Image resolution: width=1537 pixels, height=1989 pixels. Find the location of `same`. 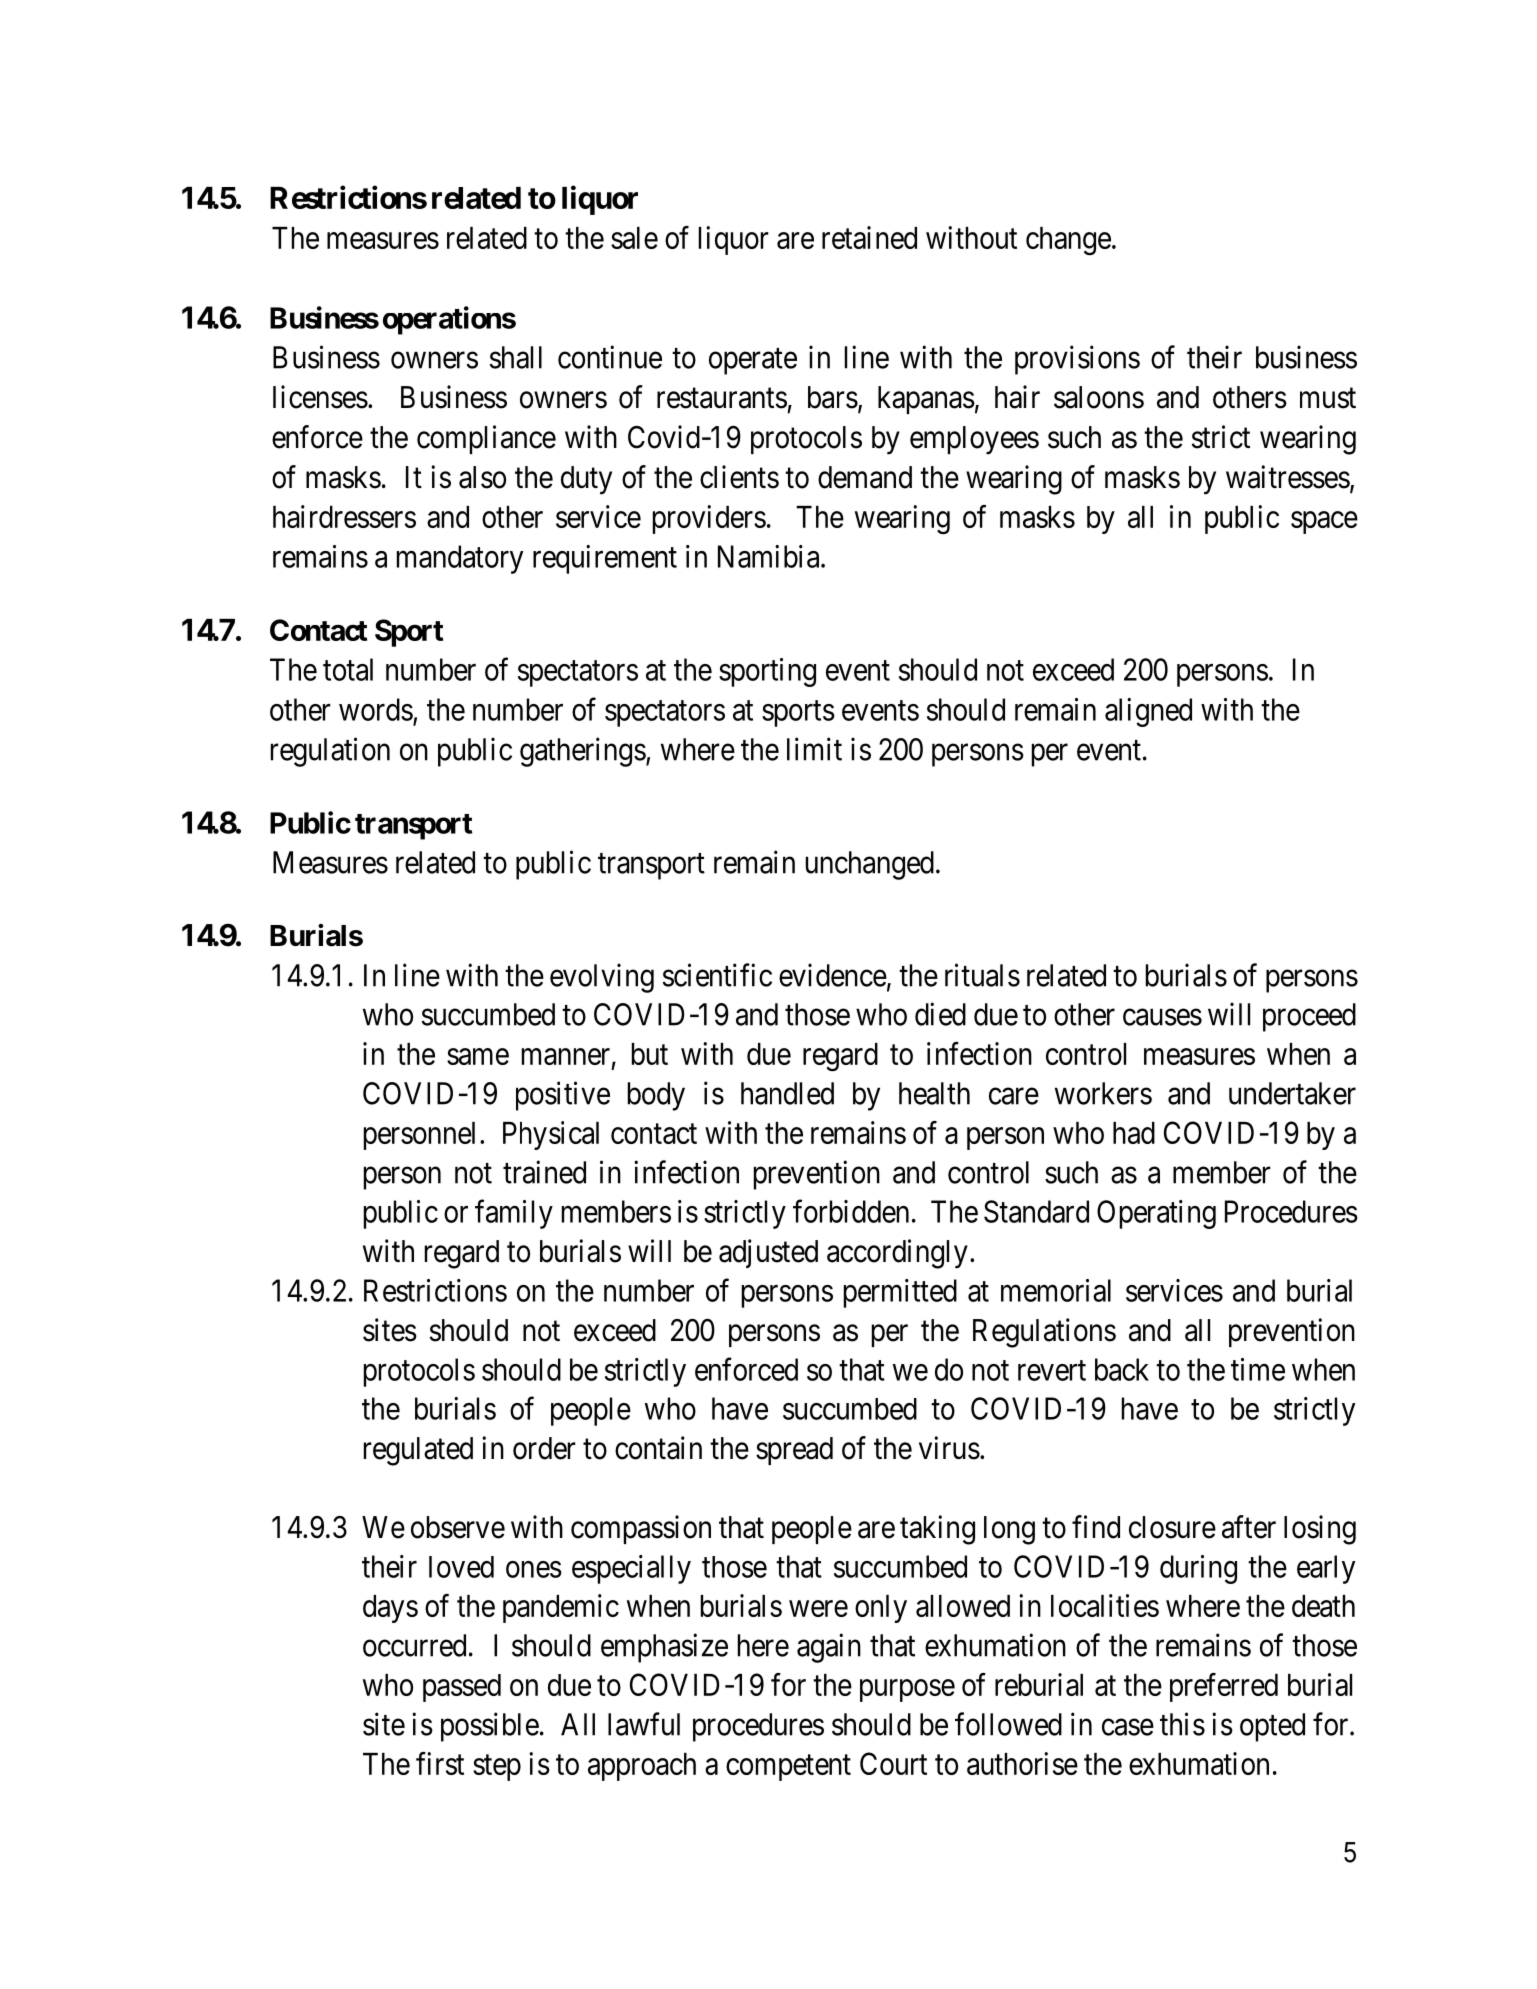

same is located at coordinates (478, 1057).
